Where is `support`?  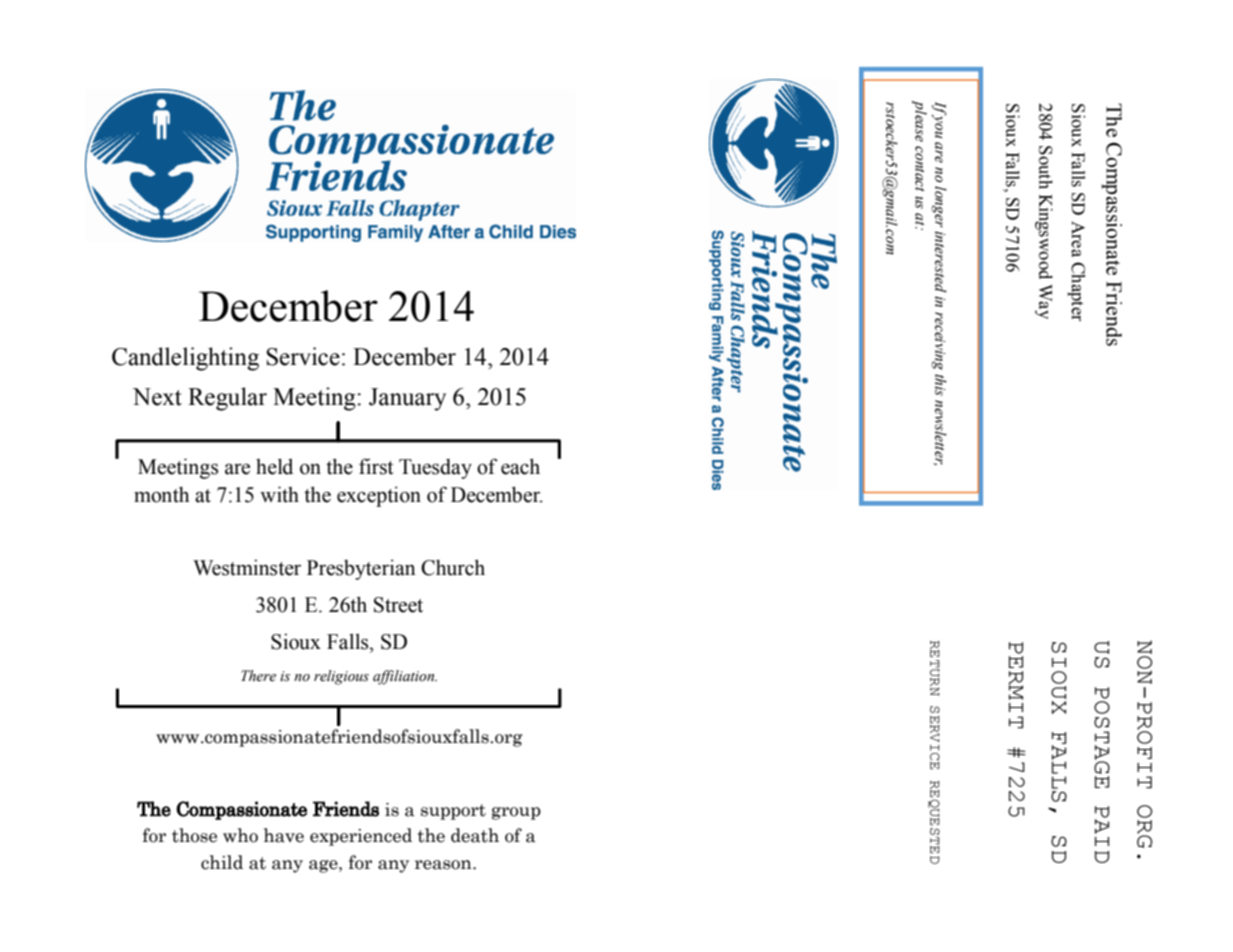 support is located at coordinates (453, 812).
